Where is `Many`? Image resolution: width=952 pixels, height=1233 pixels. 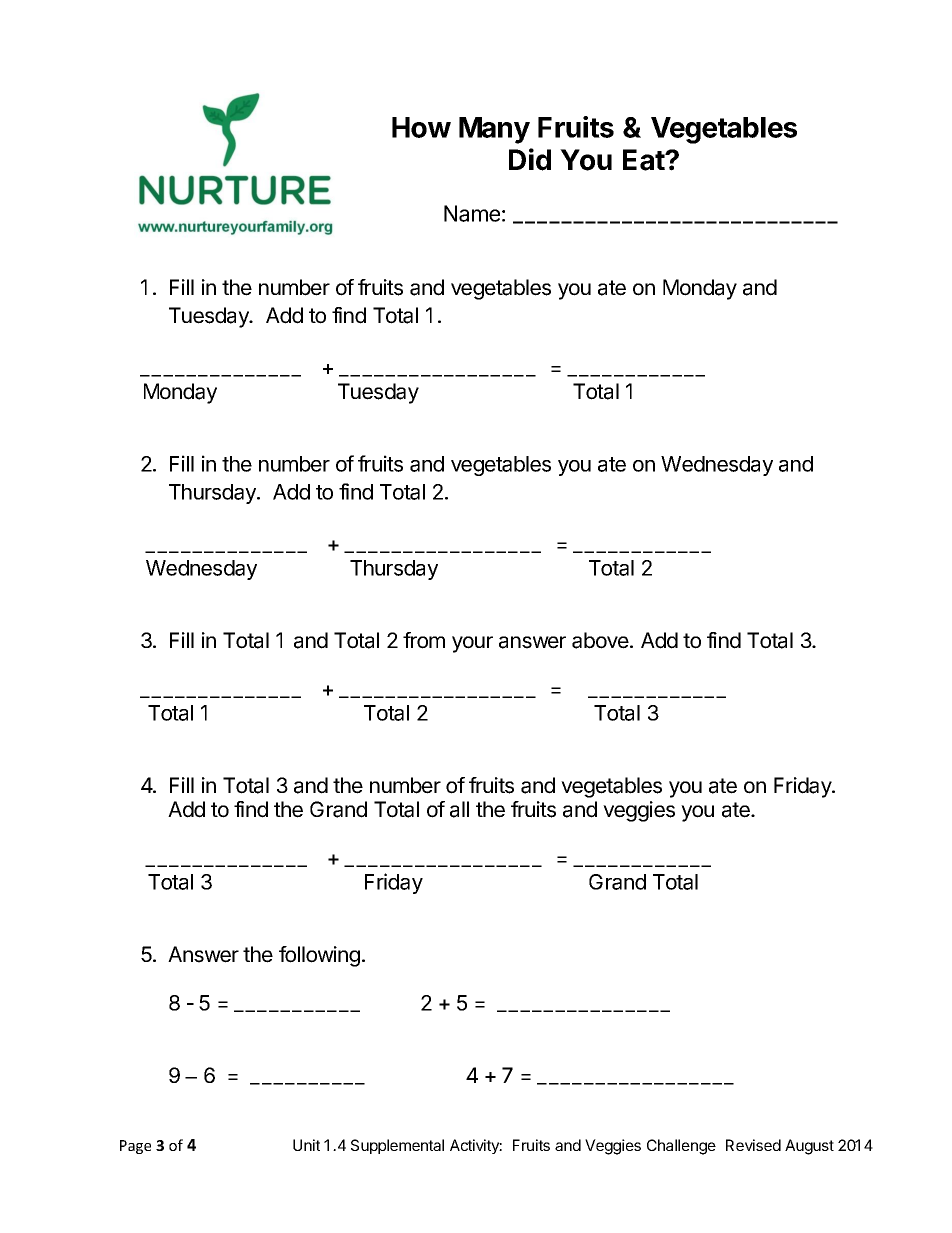
Many is located at coordinates (494, 130).
